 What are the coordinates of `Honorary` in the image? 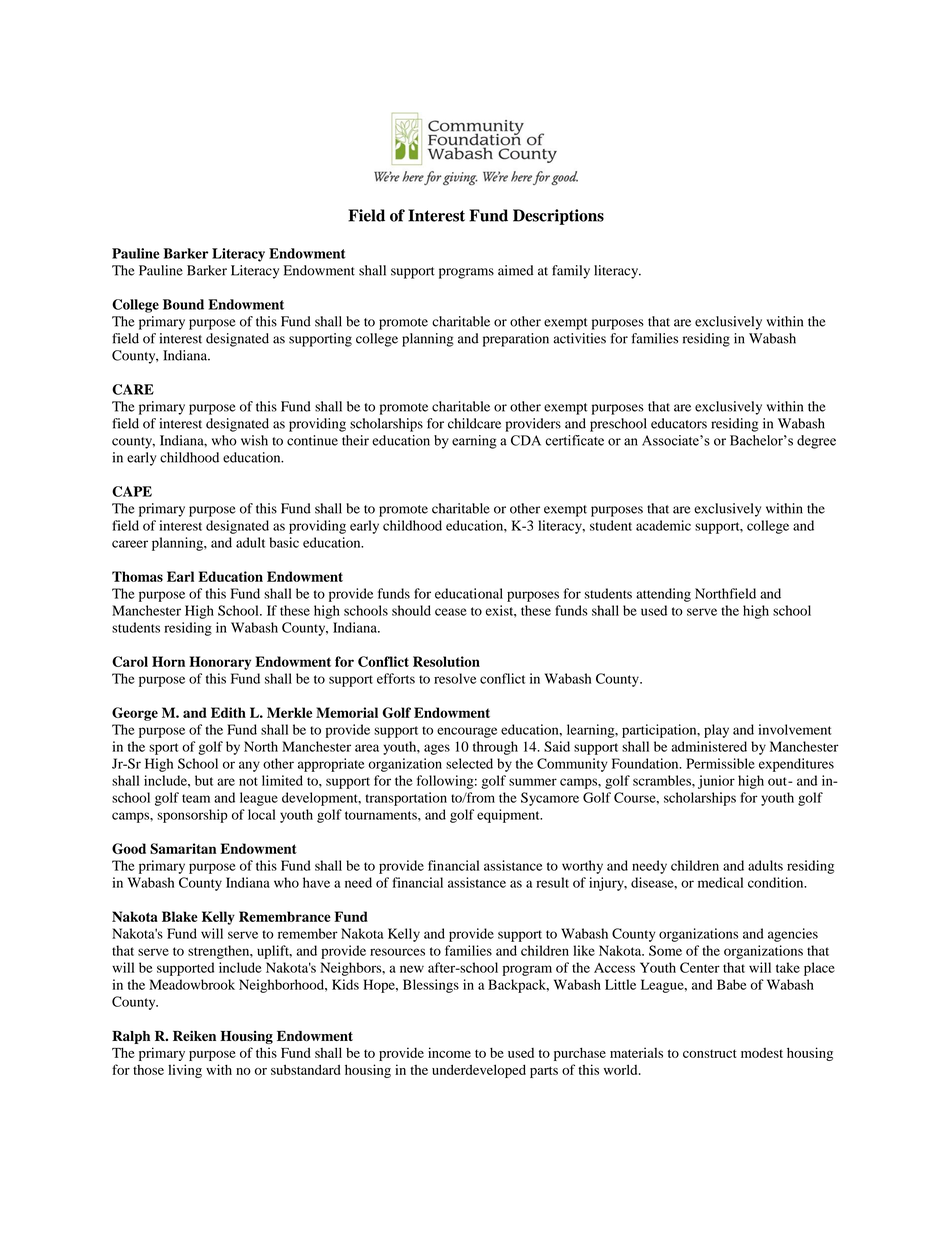 It's located at (220, 663).
